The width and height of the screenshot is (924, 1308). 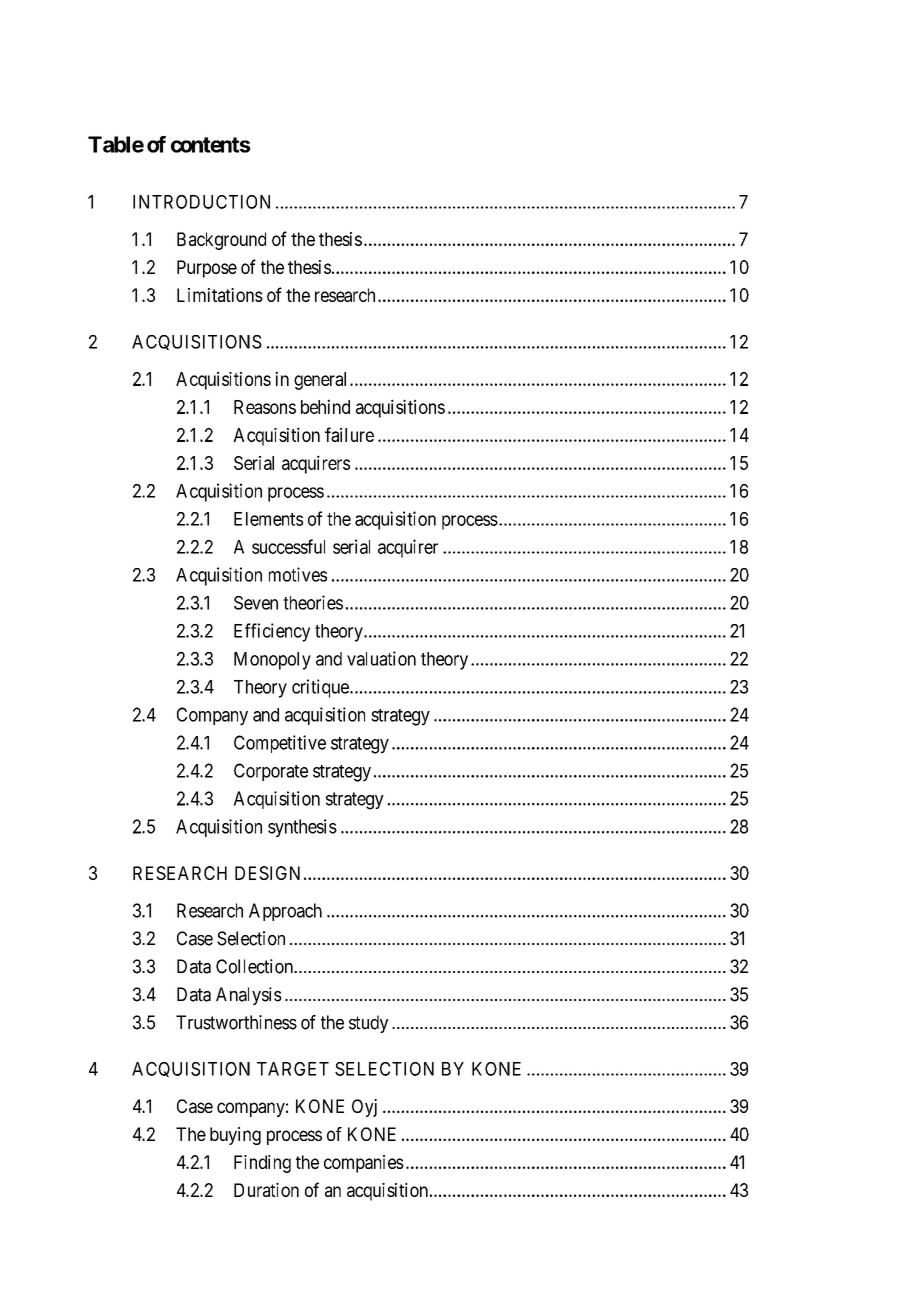 What do you see at coordinates (266, 1190) in the screenshot?
I see `Duration` at bounding box center [266, 1190].
